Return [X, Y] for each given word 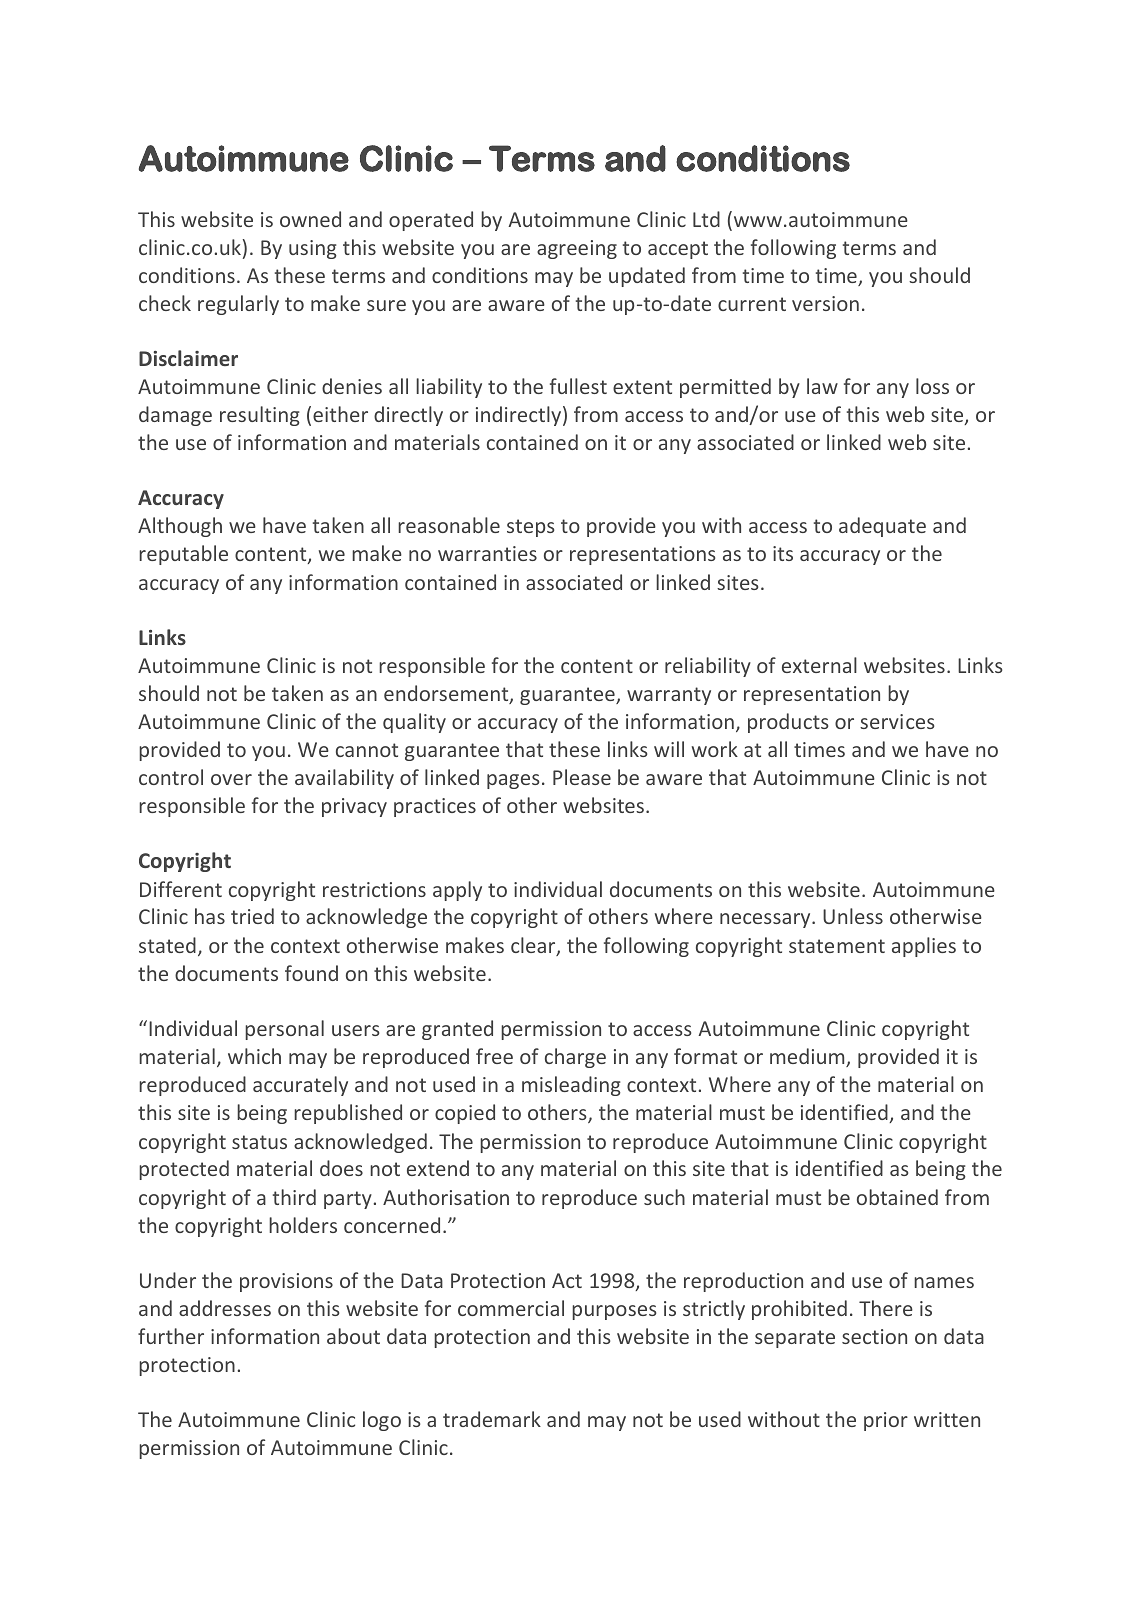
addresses [225, 1308]
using [313, 249]
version [825, 303]
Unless [853, 916]
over [231, 779]
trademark [492, 1419]
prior [886, 1421]
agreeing [577, 249]
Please [582, 777]
